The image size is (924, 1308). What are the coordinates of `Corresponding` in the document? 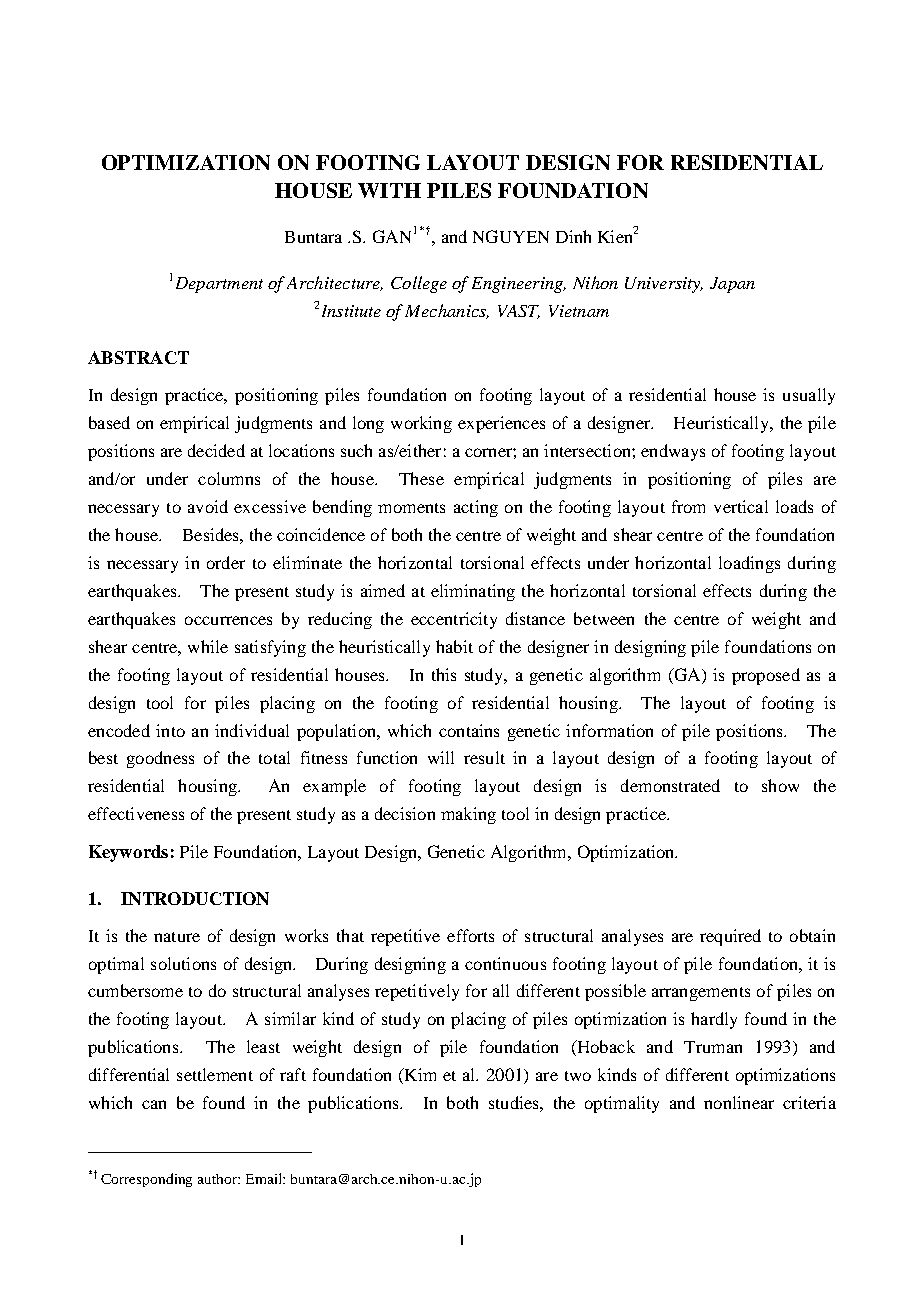 It's located at (146, 1180).
